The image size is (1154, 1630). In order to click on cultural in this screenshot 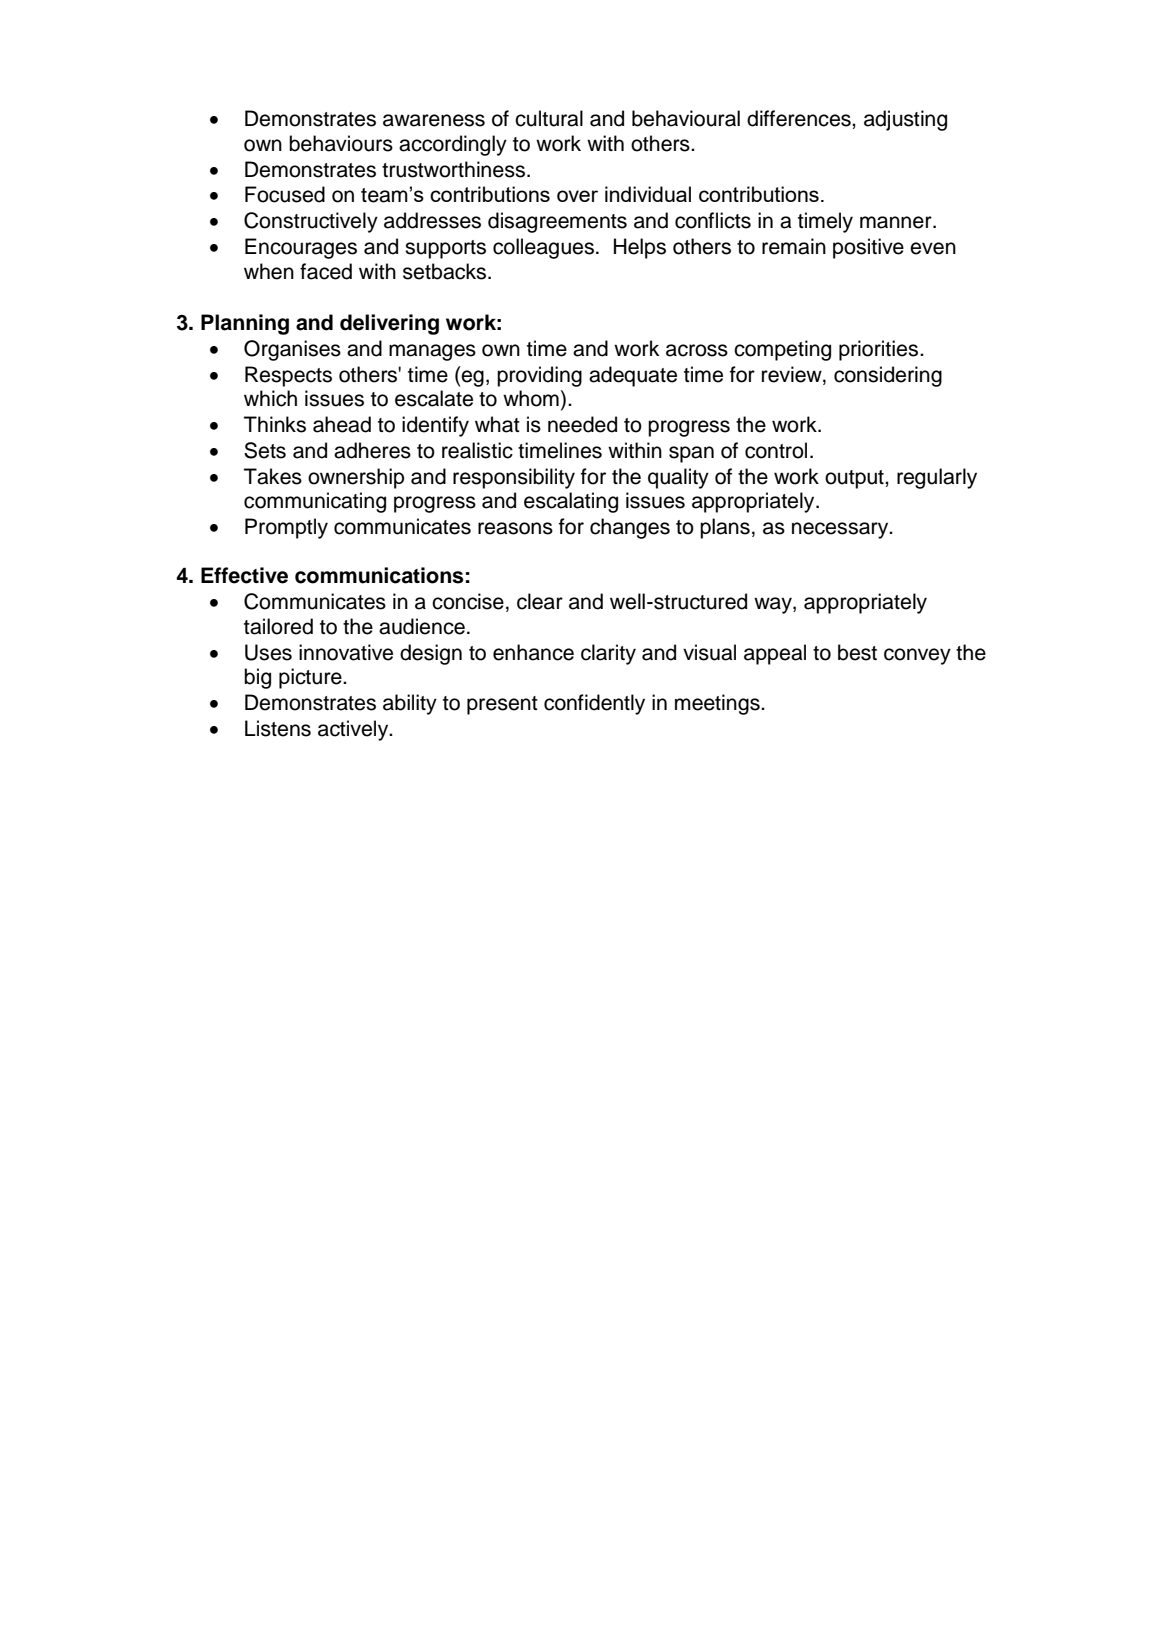, I will do `click(549, 118)`.
